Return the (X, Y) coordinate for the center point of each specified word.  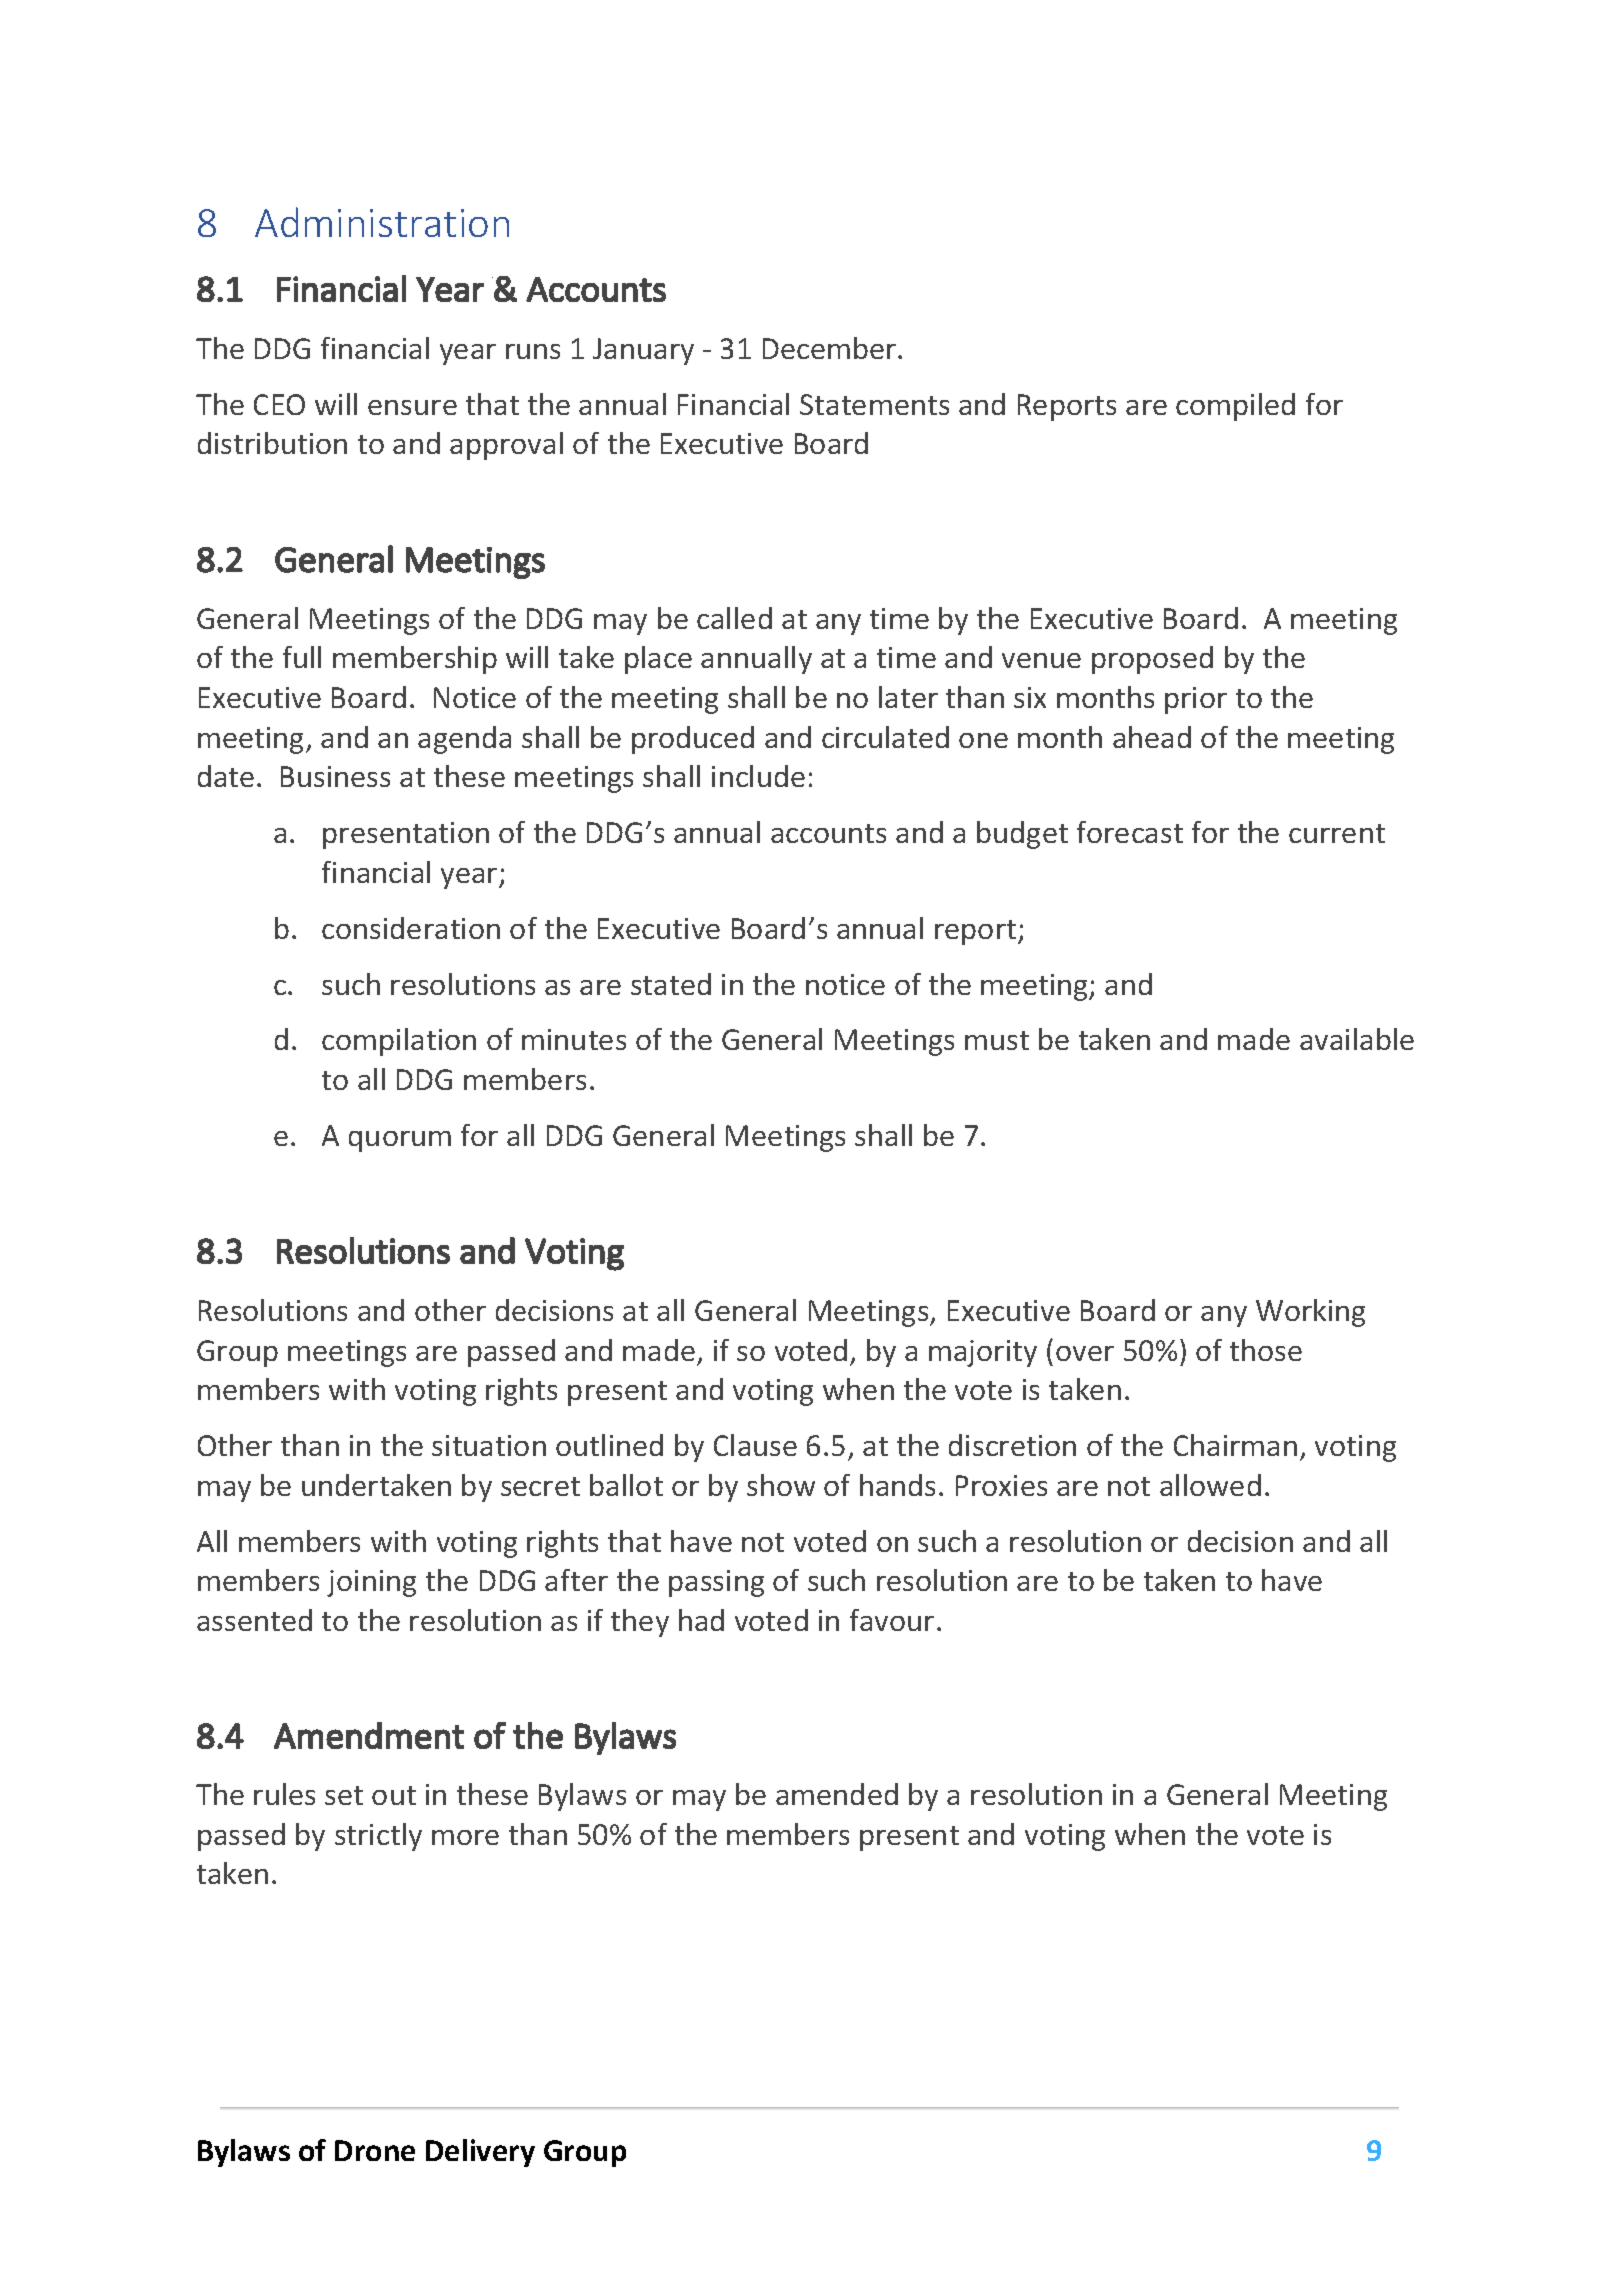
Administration (382, 222)
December (831, 348)
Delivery (480, 2153)
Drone (375, 2150)
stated (671, 984)
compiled (1235, 407)
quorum (400, 1141)
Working (1310, 1313)
